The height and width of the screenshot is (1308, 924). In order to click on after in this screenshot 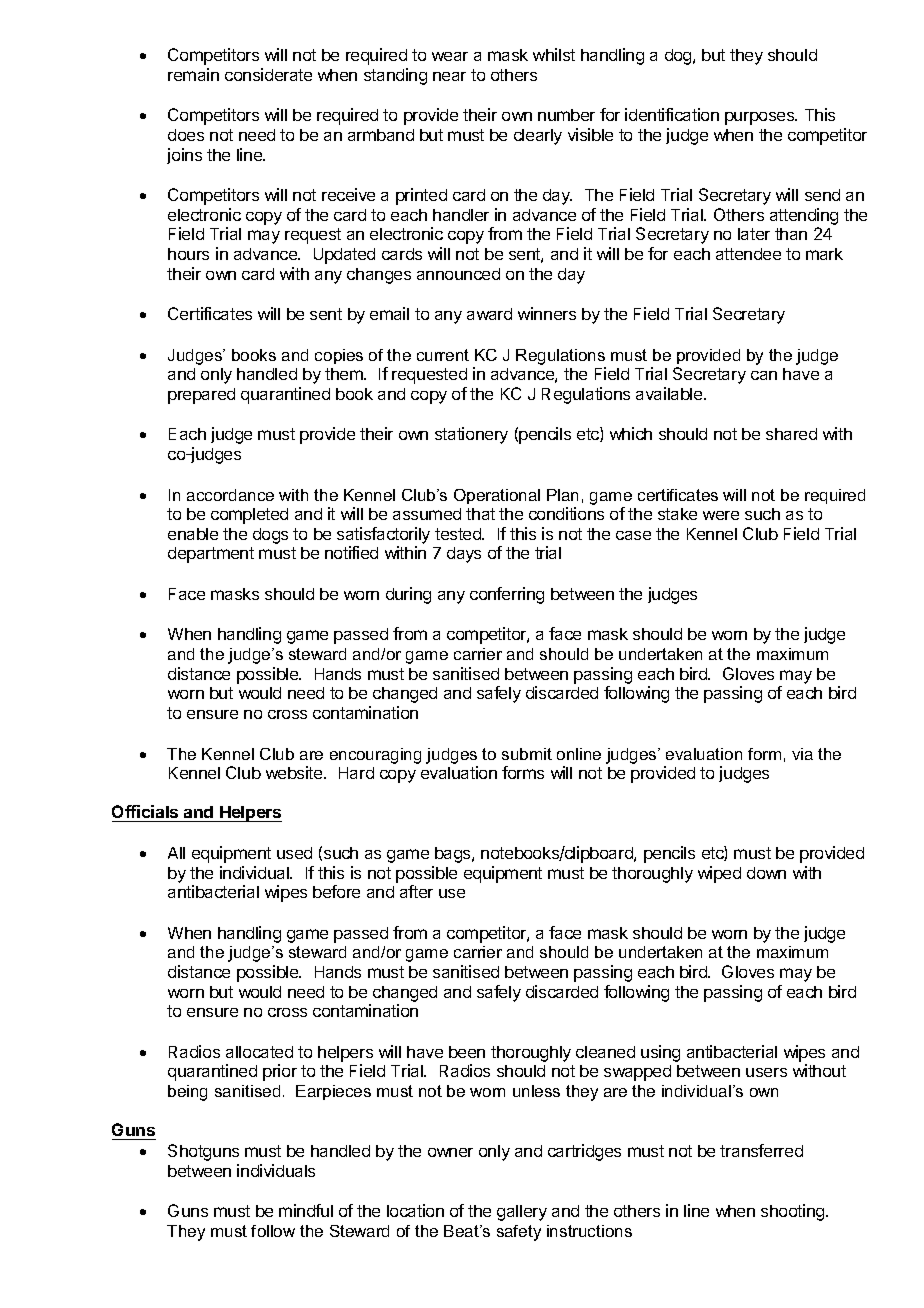, I will do `click(416, 891)`.
